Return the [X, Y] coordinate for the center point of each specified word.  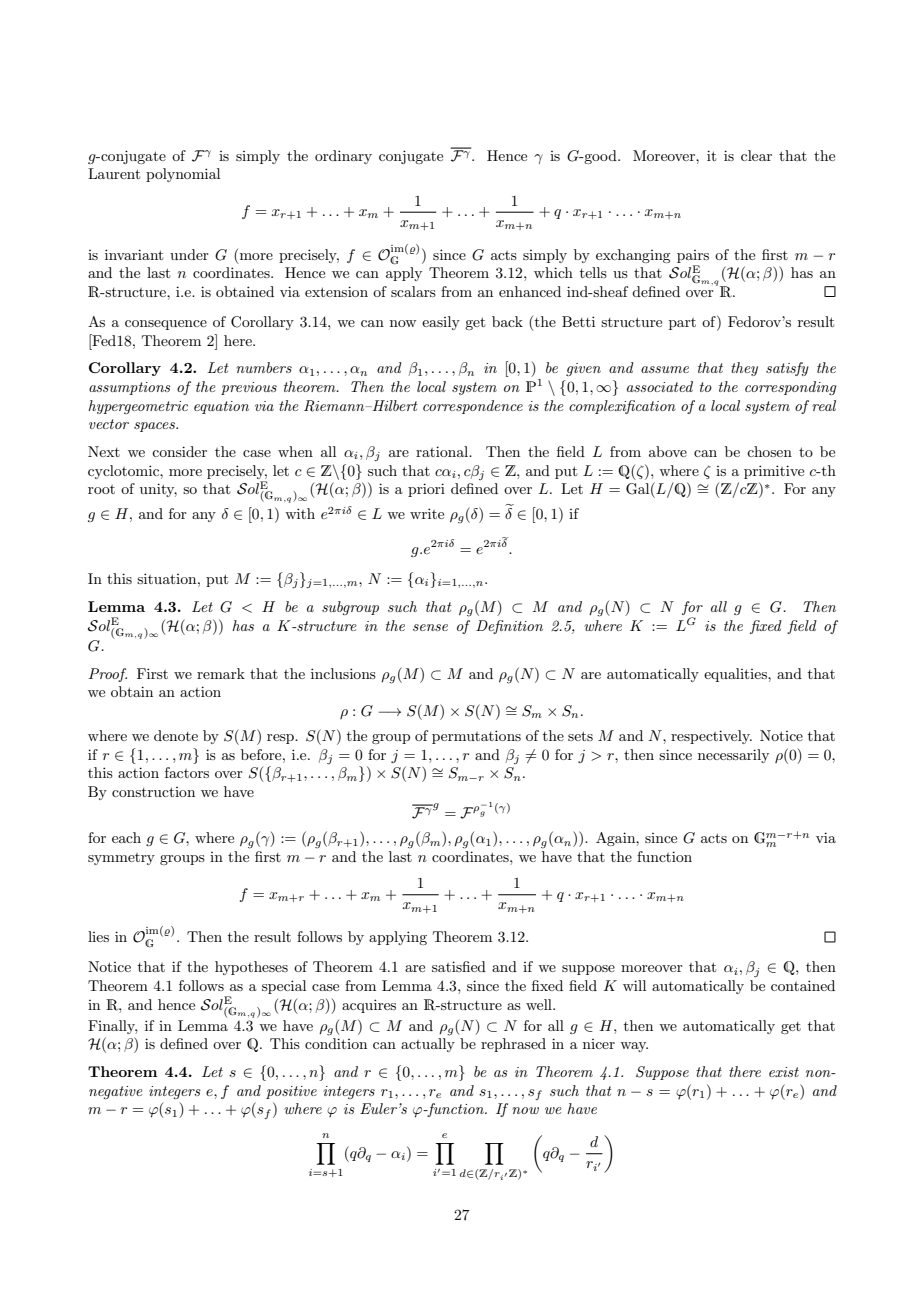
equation [221, 407]
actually [428, 1045]
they [744, 369]
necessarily [733, 756]
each [126, 837]
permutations [476, 737]
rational [443, 451]
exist [784, 1072]
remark [221, 673]
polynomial [183, 175]
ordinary [343, 157]
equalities [736, 675]
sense [430, 627]
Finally [112, 1027]
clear [756, 155]
